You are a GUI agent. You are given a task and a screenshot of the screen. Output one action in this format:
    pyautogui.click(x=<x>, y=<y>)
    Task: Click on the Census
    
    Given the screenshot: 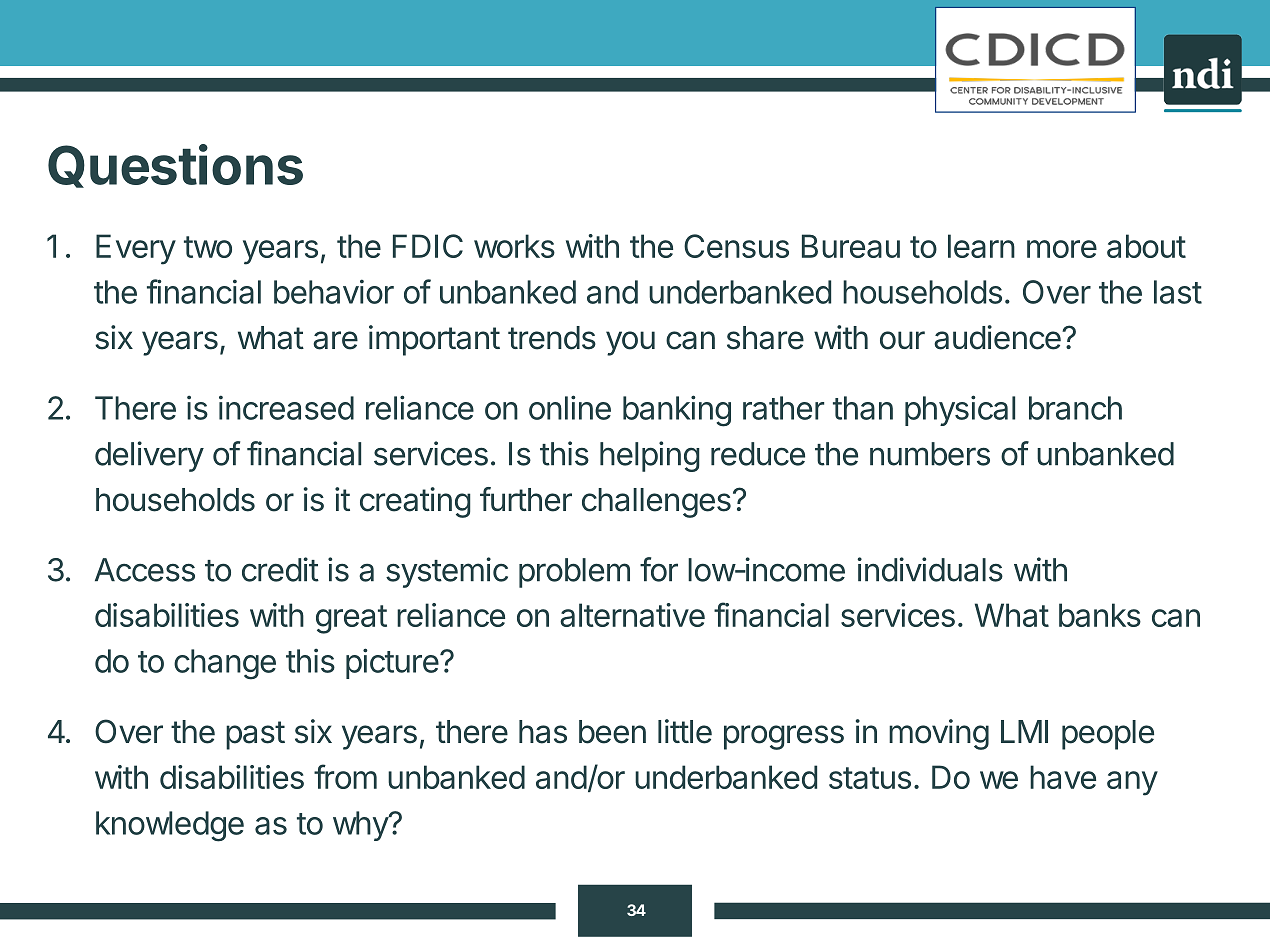 What is the action you would take?
    pyautogui.click(x=736, y=246)
